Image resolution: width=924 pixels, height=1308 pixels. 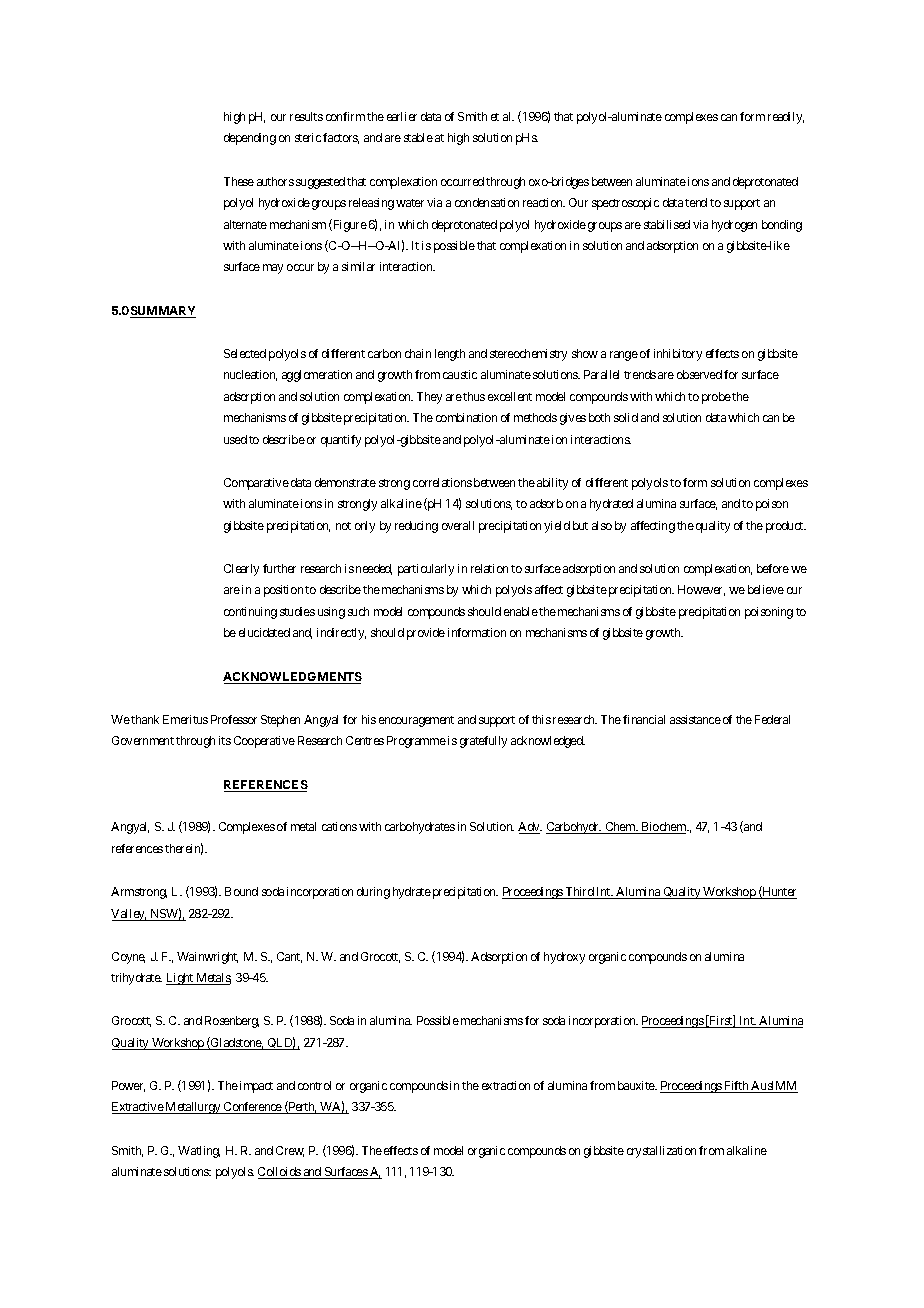 What do you see at coordinates (661, 1152) in the screenshot?
I see `crystallization` at bounding box center [661, 1152].
